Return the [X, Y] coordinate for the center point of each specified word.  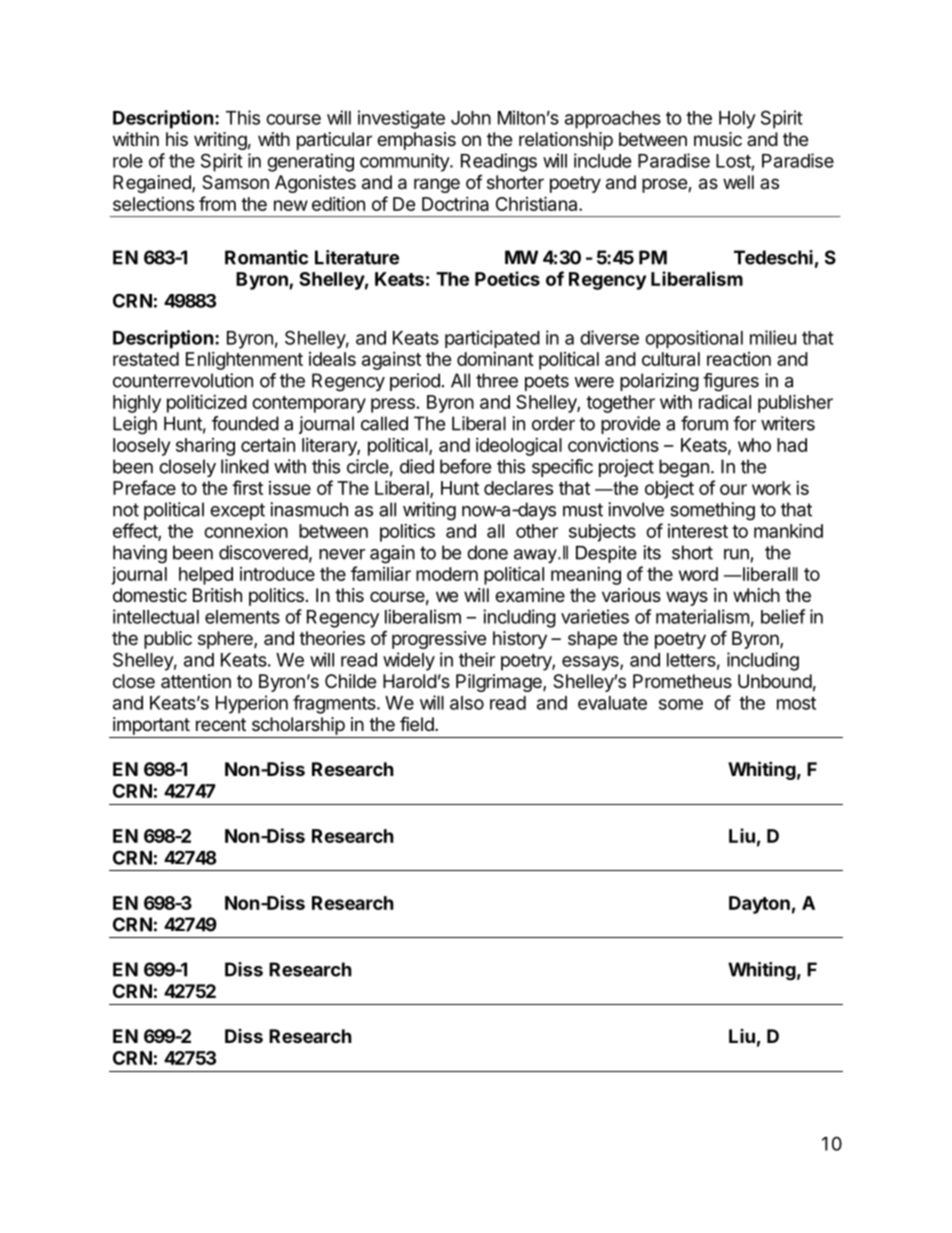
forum [704, 423]
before [465, 466]
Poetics [507, 278]
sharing [205, 447]
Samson [235, 182]
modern [447, 574]
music [718, 139]
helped [206, 576]
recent [221, 724]
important [151, 726]
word [698, 574]
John [471, 118]
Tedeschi [773, 257]
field [418, 723]
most [796, 703]
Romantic [266, 257]
